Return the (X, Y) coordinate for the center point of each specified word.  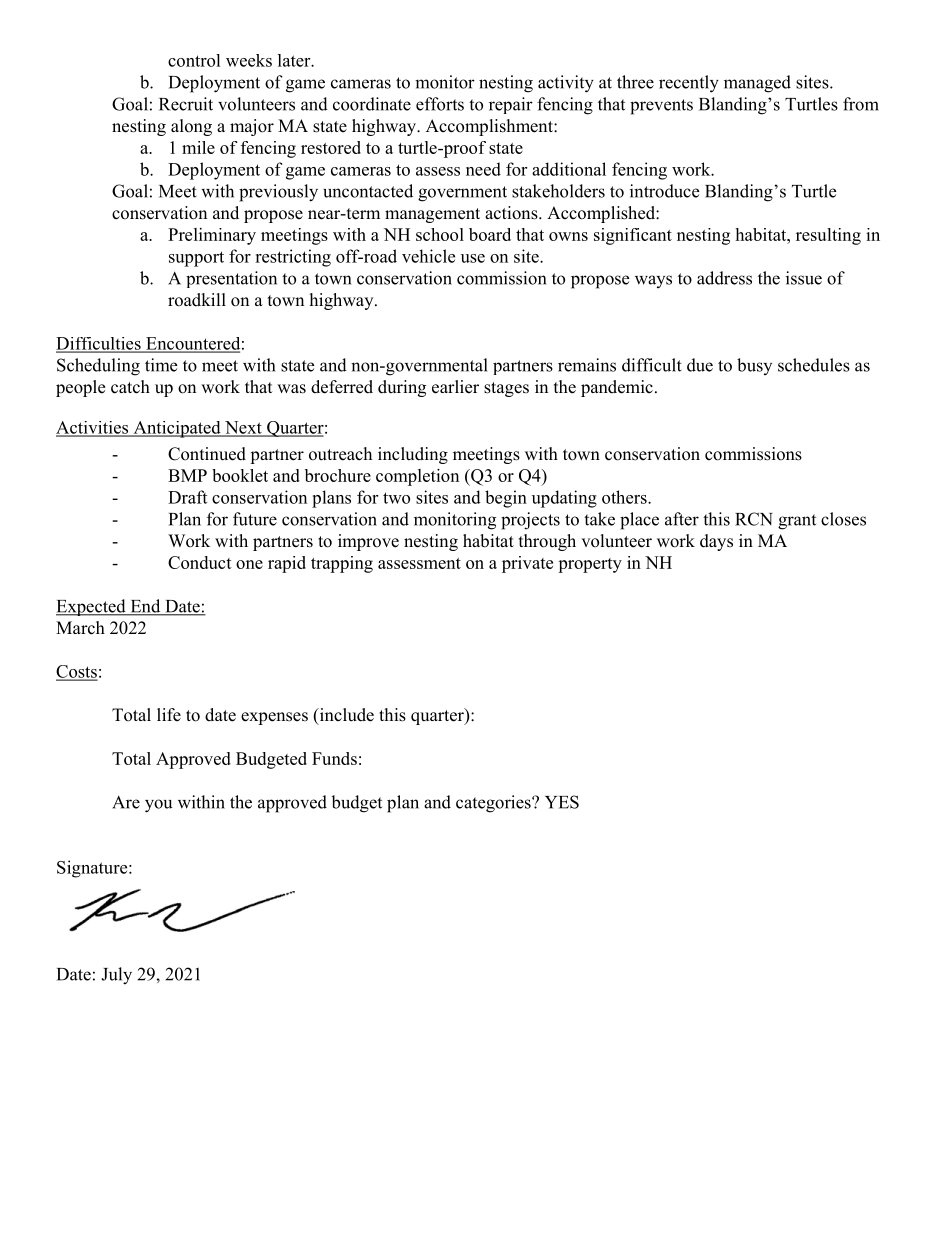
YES (562, 802)
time (161, 365)
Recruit (186, 104)
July (116, 976)
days (716, 542)
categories (494, 804)
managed (757, 84)
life (169, 715)
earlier (455, 387)
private (527, 564)
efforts (440, 104)
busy (754, 366)
